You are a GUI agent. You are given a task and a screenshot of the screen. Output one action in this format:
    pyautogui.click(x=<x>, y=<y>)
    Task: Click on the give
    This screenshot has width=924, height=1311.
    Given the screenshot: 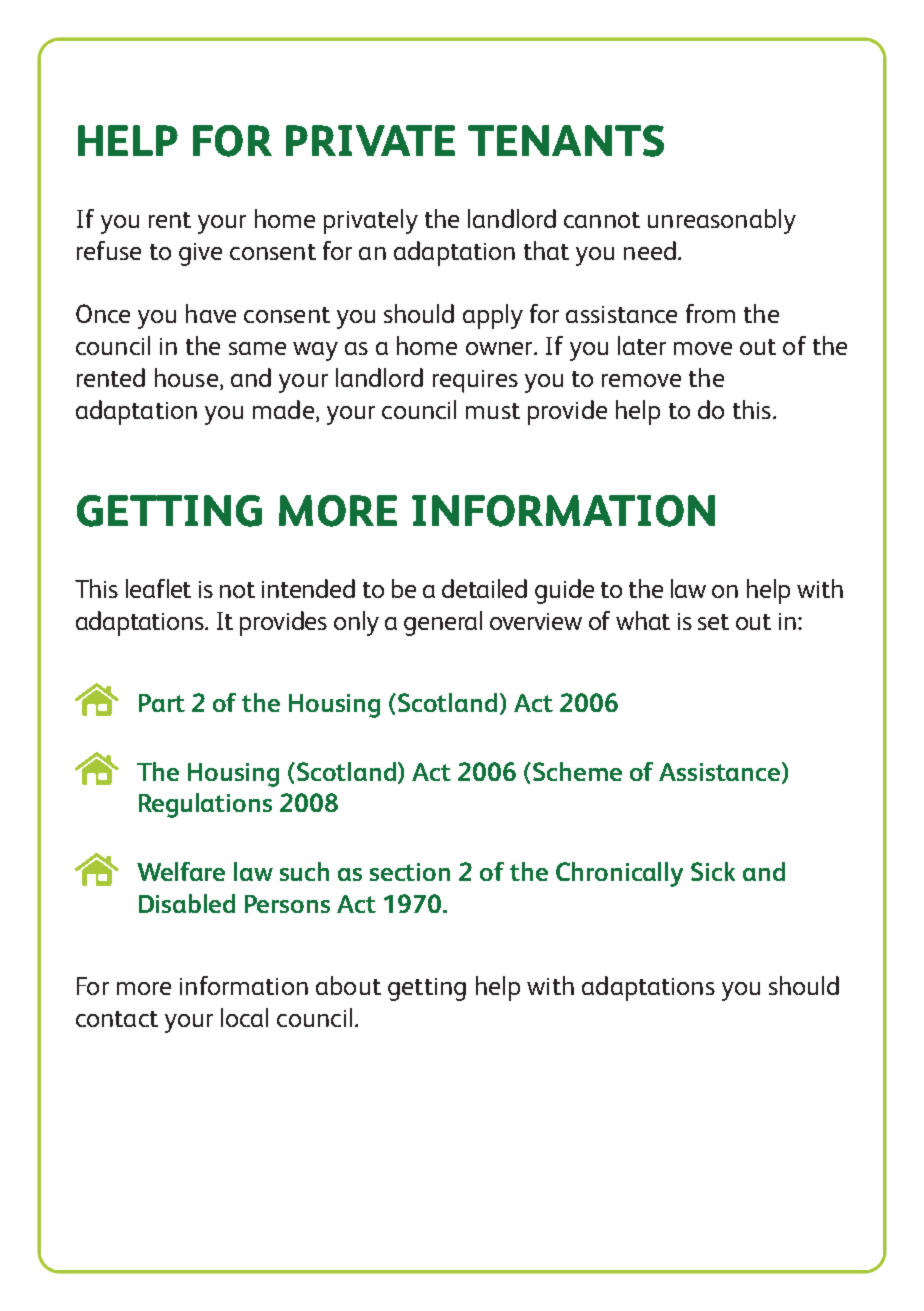 What is the action you would take?
    pyautogui.click(x=200, y=254)
